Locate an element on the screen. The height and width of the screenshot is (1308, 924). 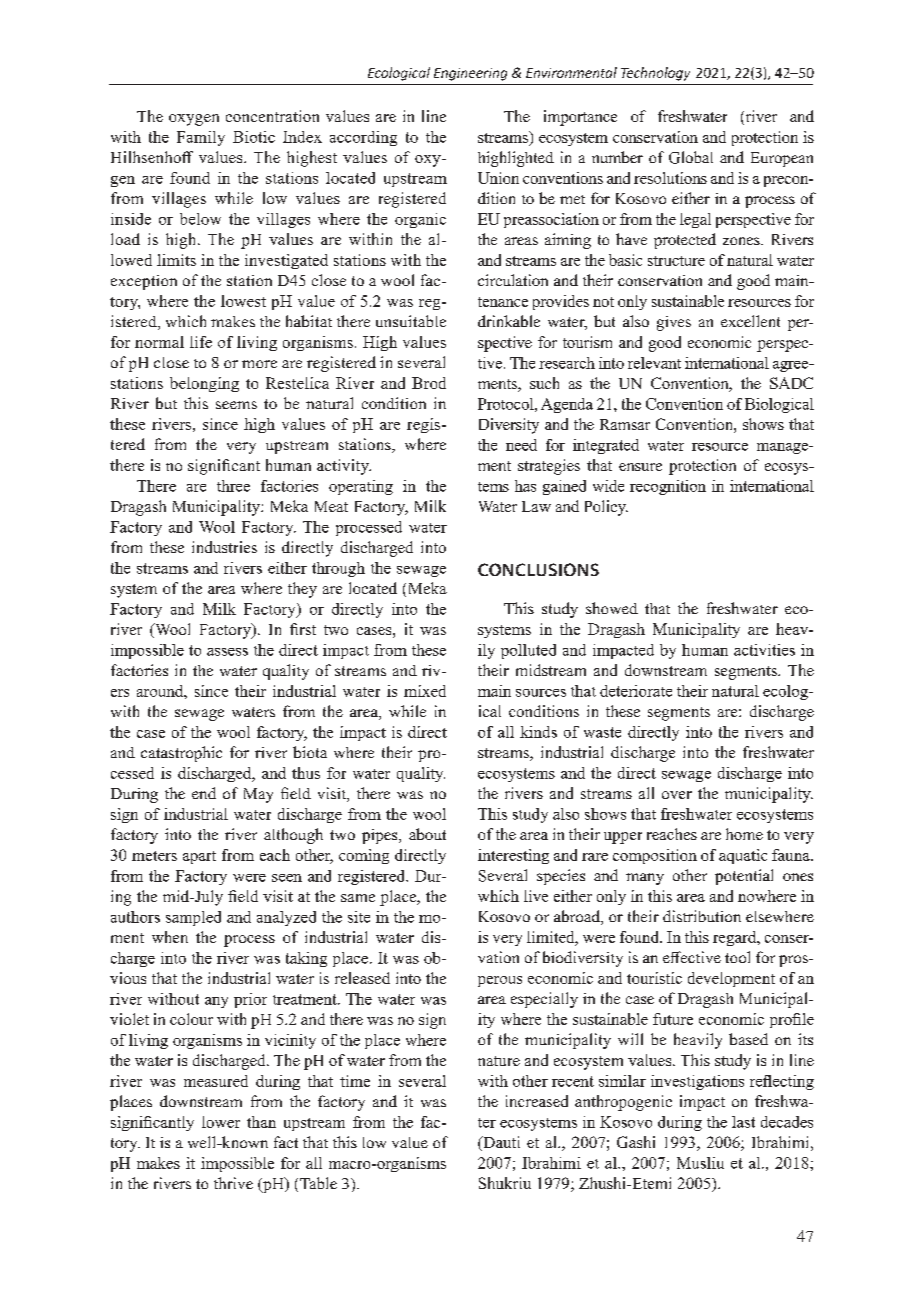
last is located at coordinates (743, 1122).
